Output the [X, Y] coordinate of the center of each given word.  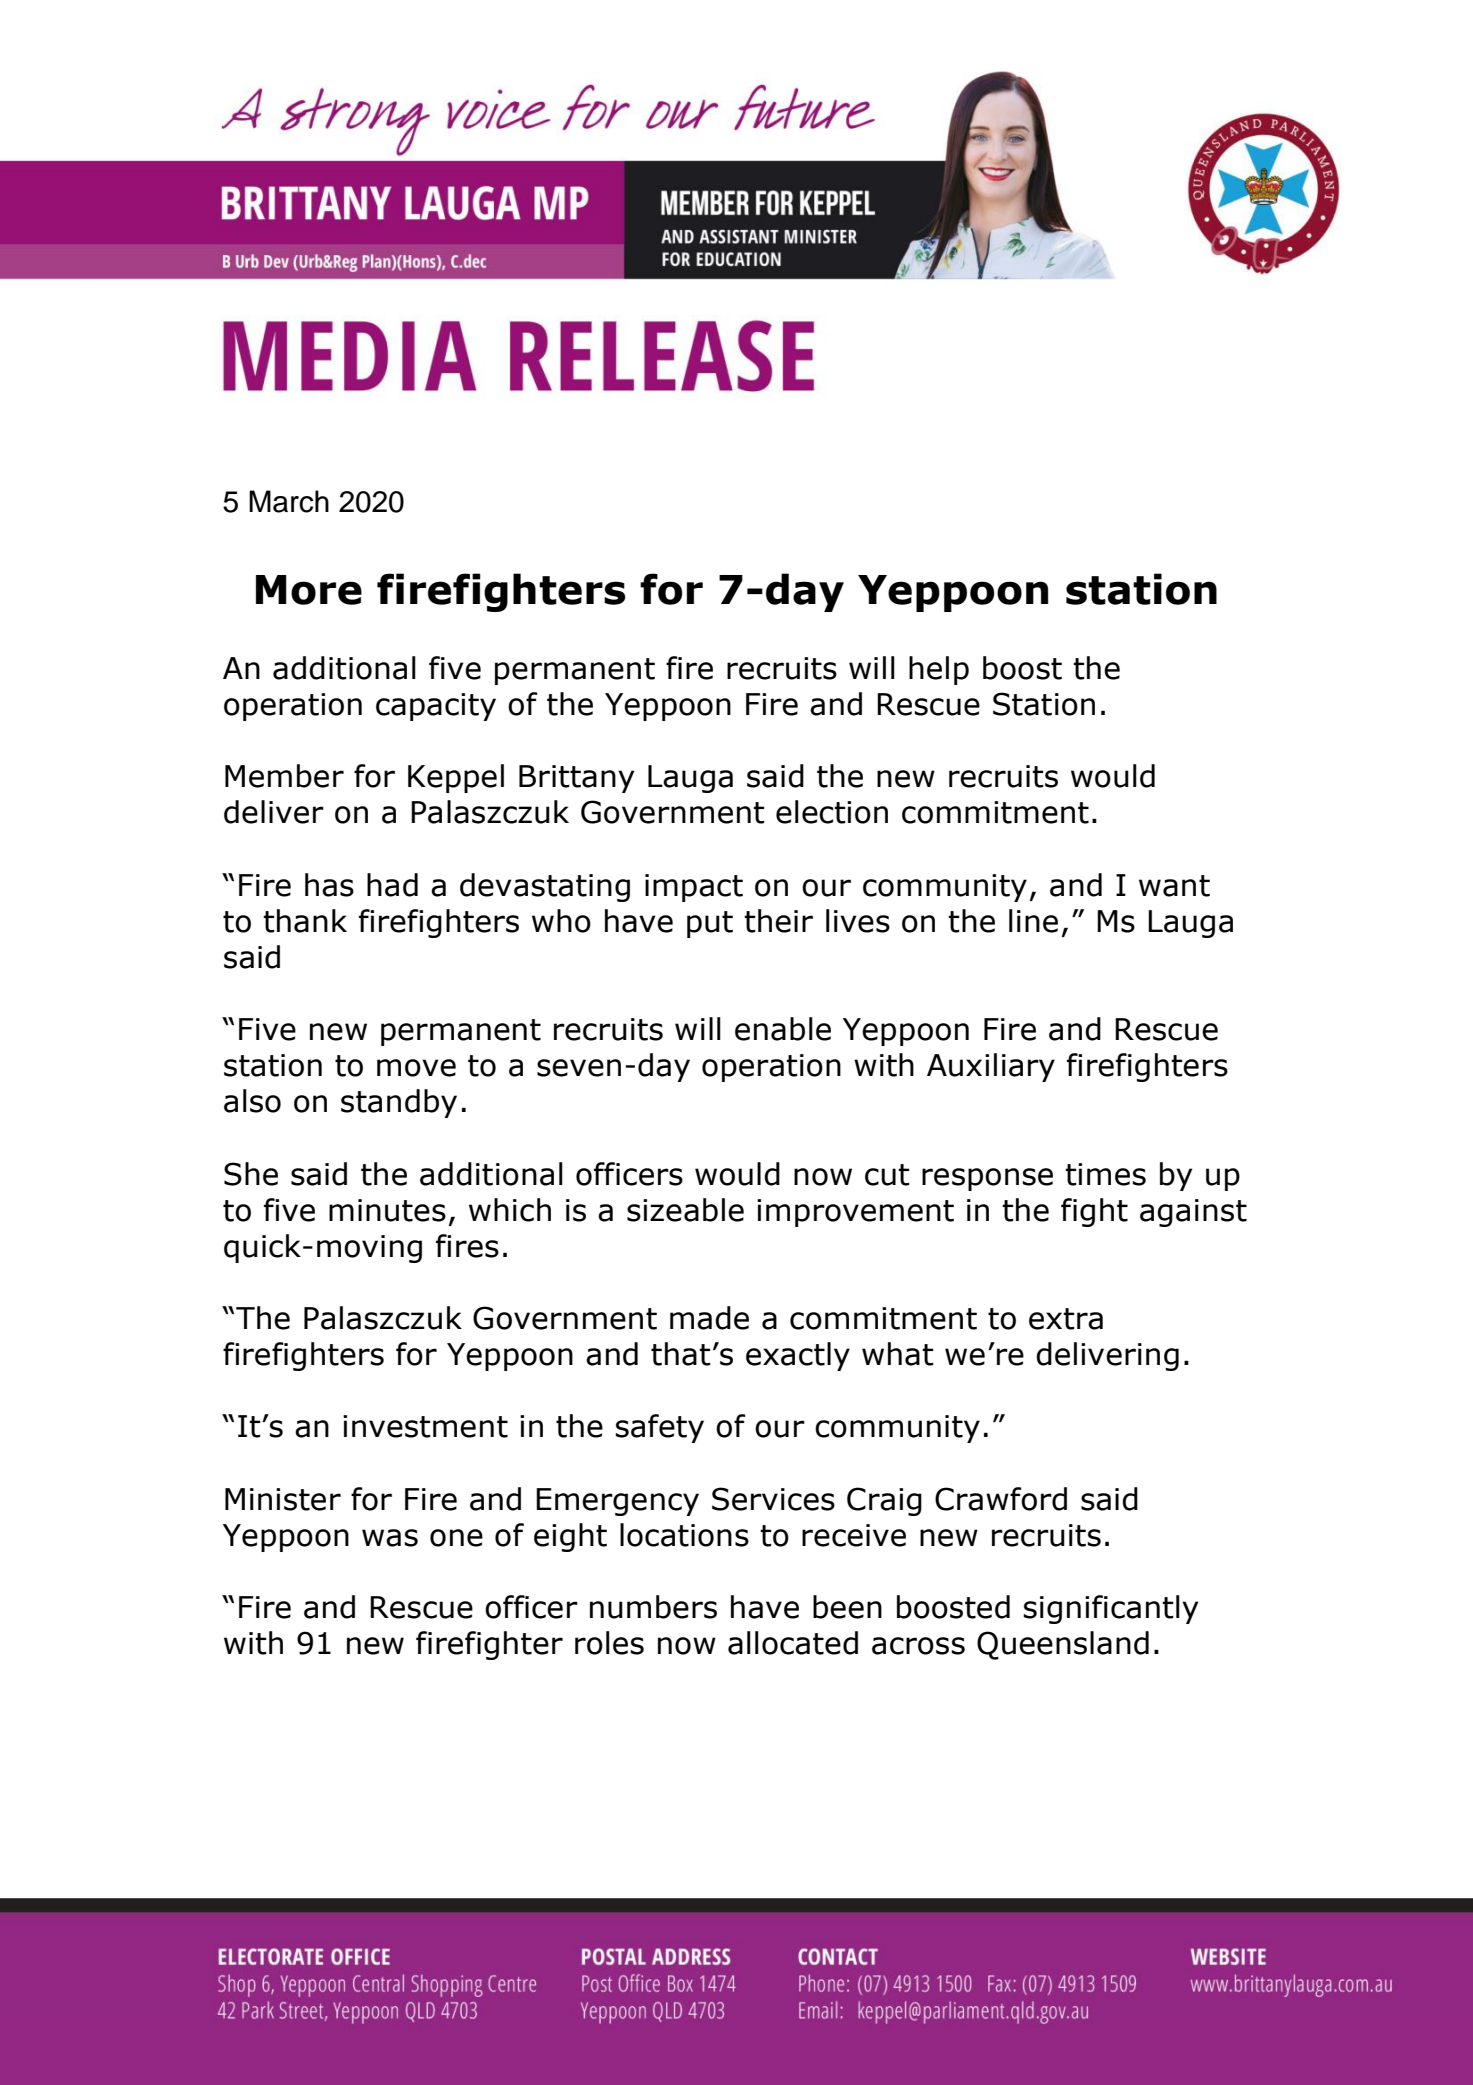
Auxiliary [991, 1067]
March [289, 501]
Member [284, 776]
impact [694, 888]
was [390, 1538]
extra [1066, 1319]
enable [783, 1029]
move [416, 1068]
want [1174, 886]
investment [425, 1426]
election [832, 812]
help [939, 670]
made [709, 1318]
